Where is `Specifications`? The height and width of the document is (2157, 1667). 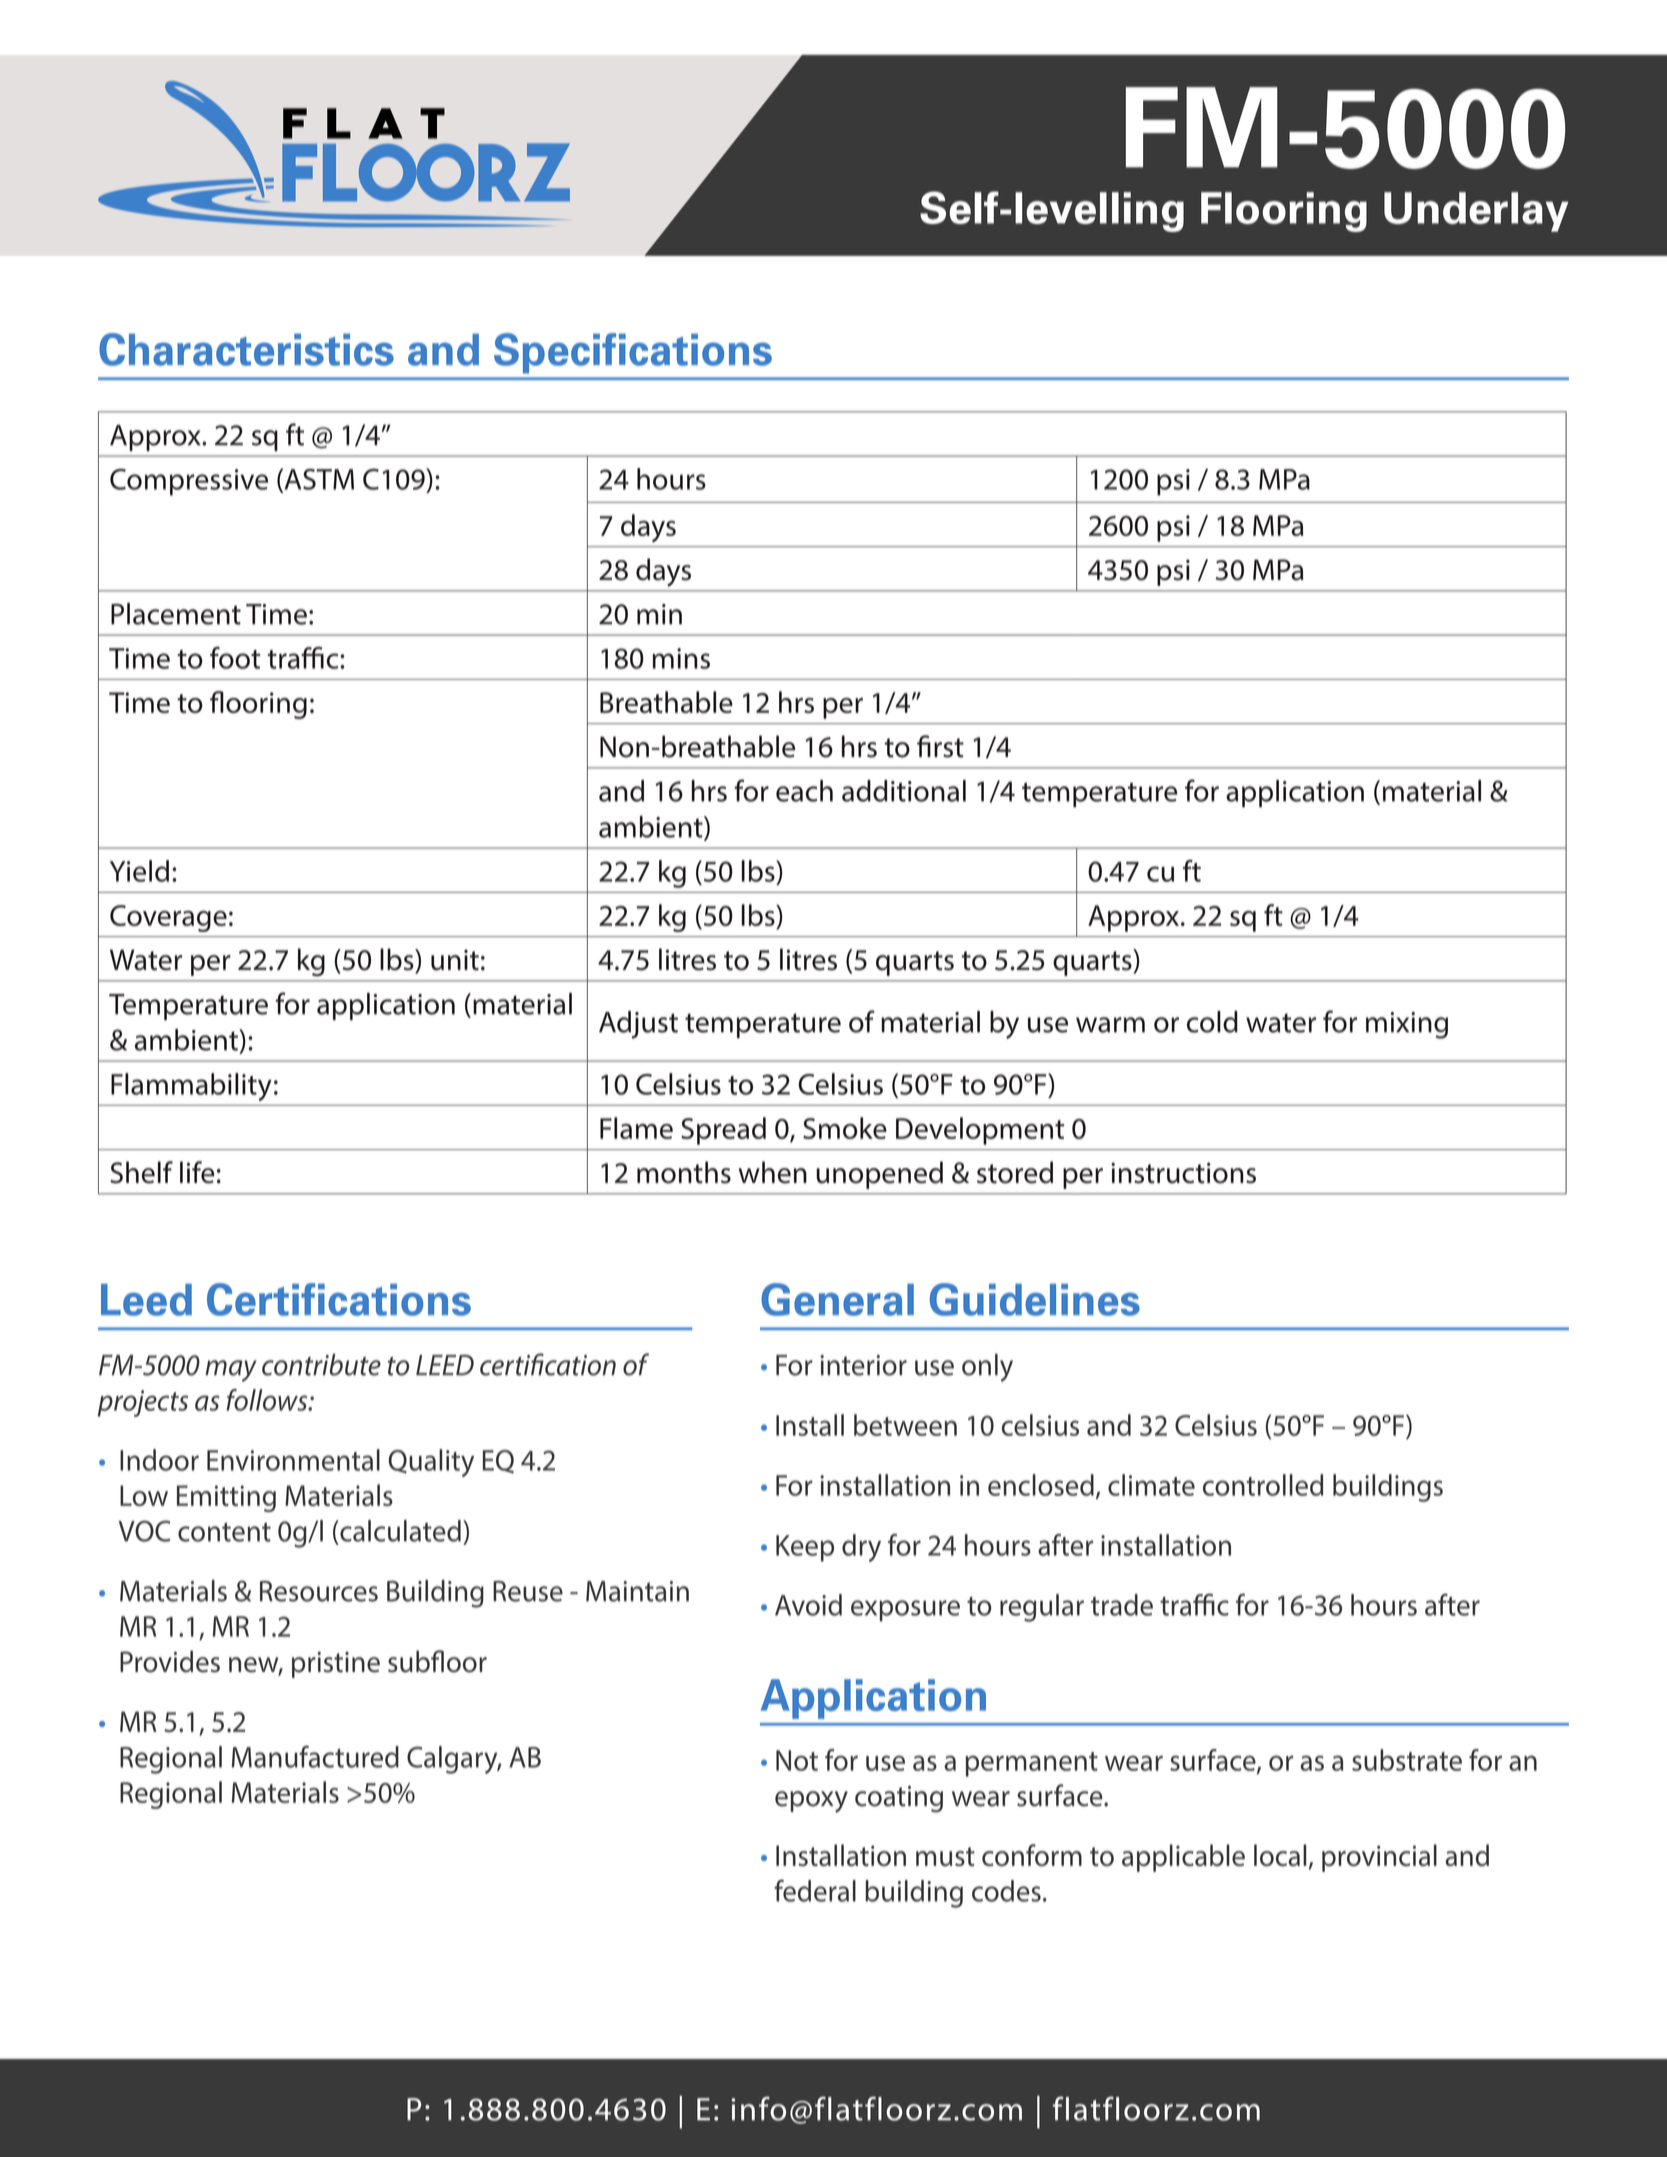
Specifications is located at coordinates (633, 353).
